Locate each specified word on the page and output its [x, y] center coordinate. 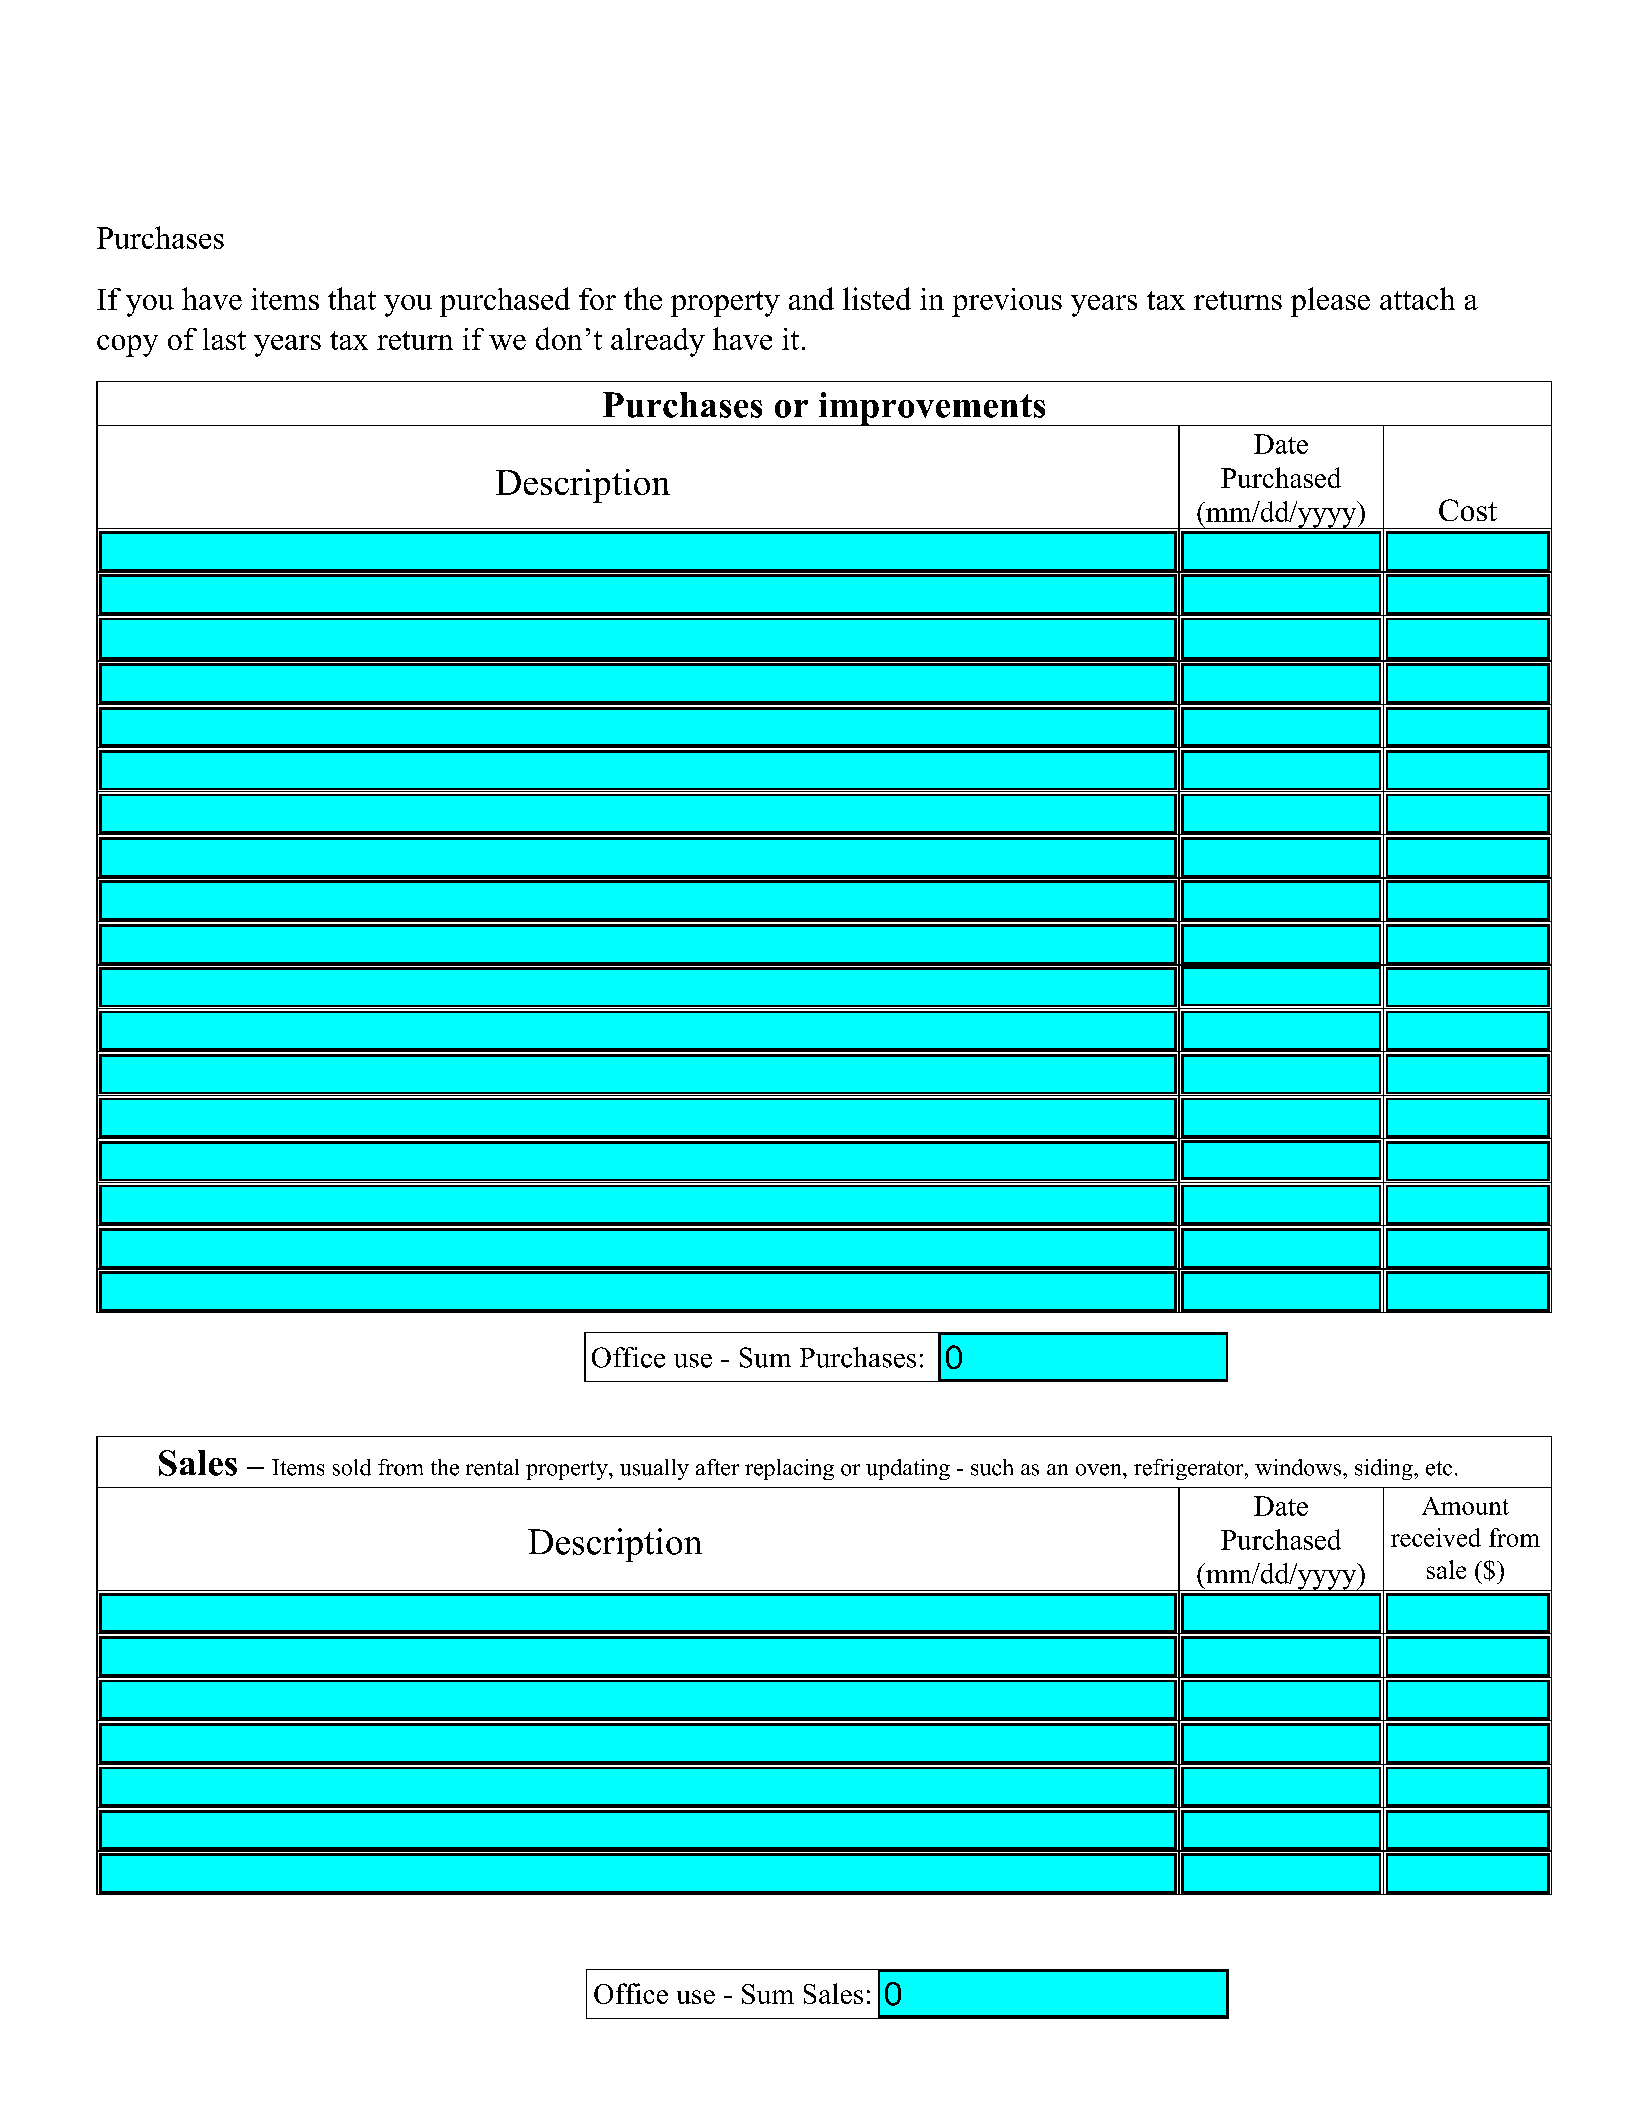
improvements [932, 409]
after [717, 1467]
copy [127, 346]
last [224, 339]
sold [352, 1467]
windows [1299, 1467]
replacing [789, 1469]
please [1330, 302]
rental [492, 1467]
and [811, 298]
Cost [1468, 510]
